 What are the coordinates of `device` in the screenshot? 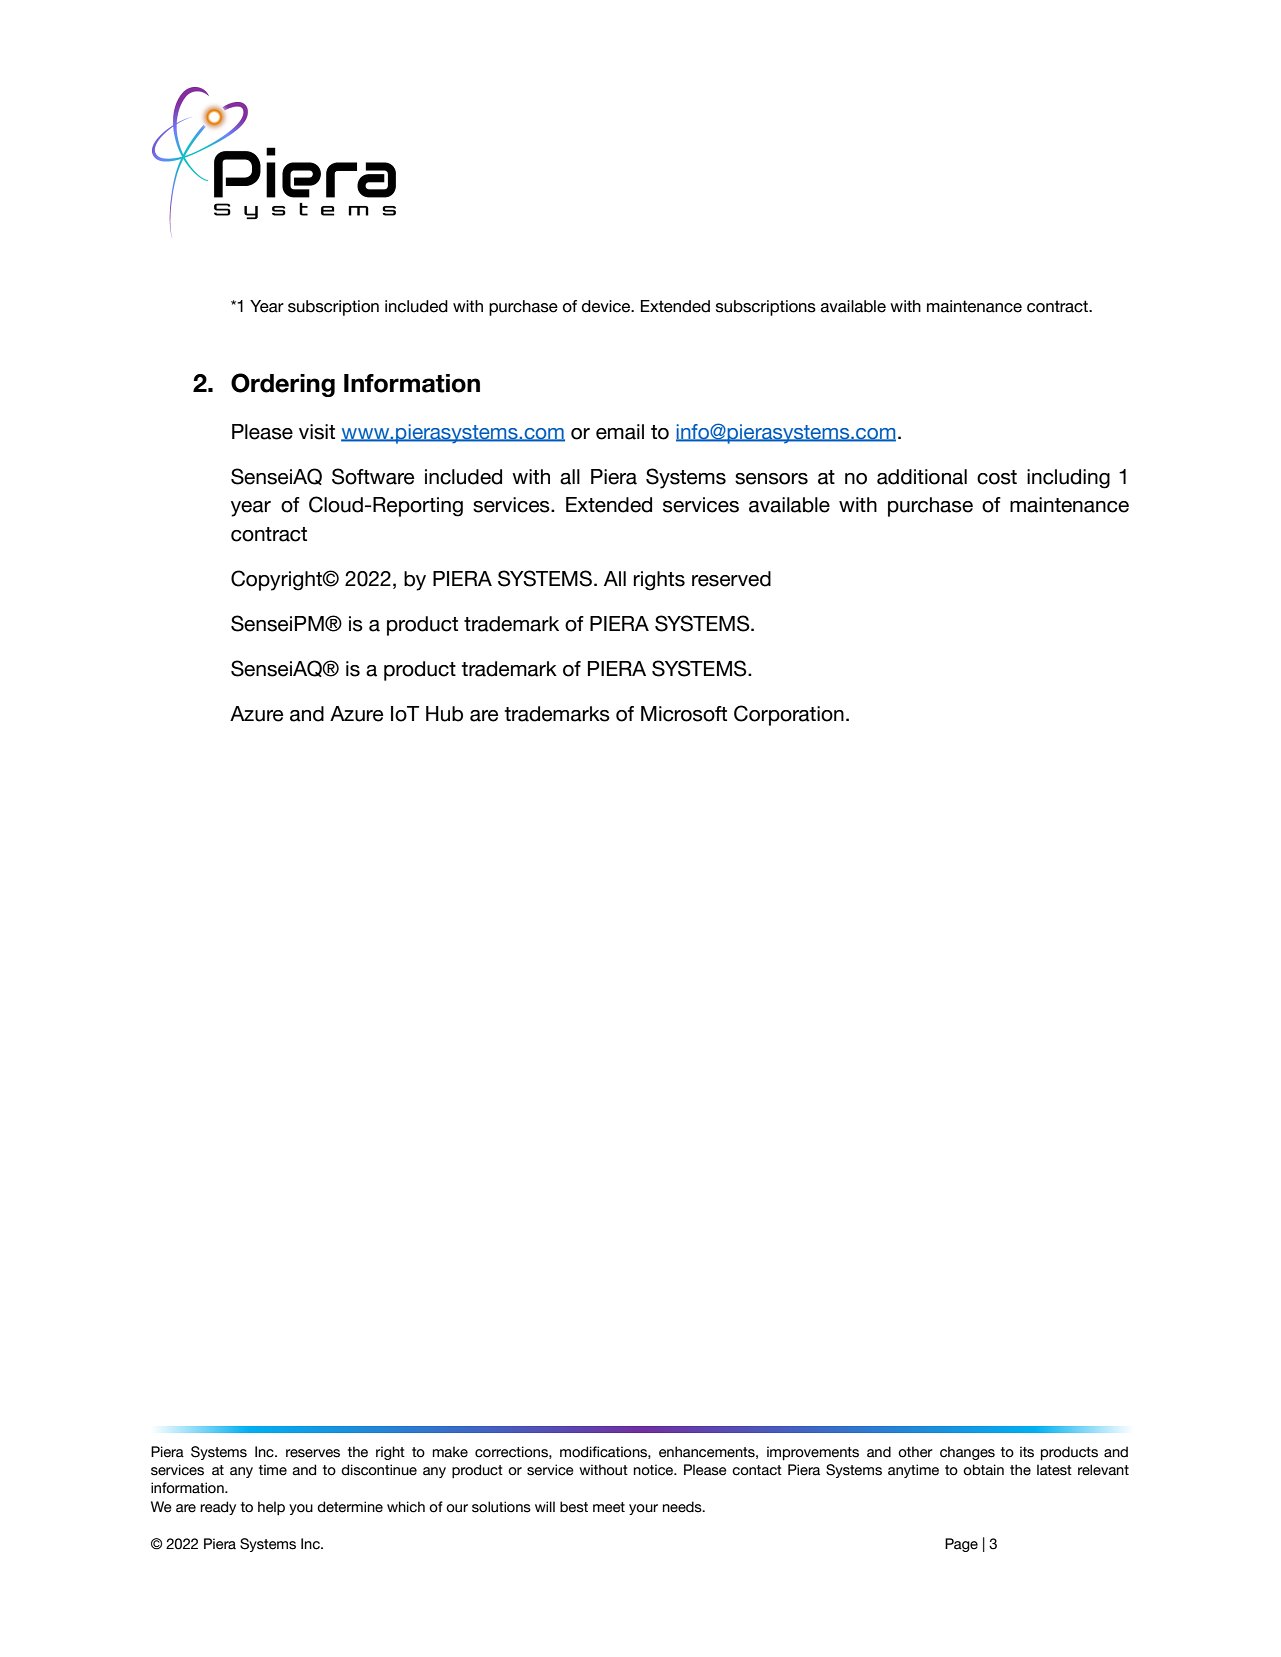 It's located at (607, 306).
